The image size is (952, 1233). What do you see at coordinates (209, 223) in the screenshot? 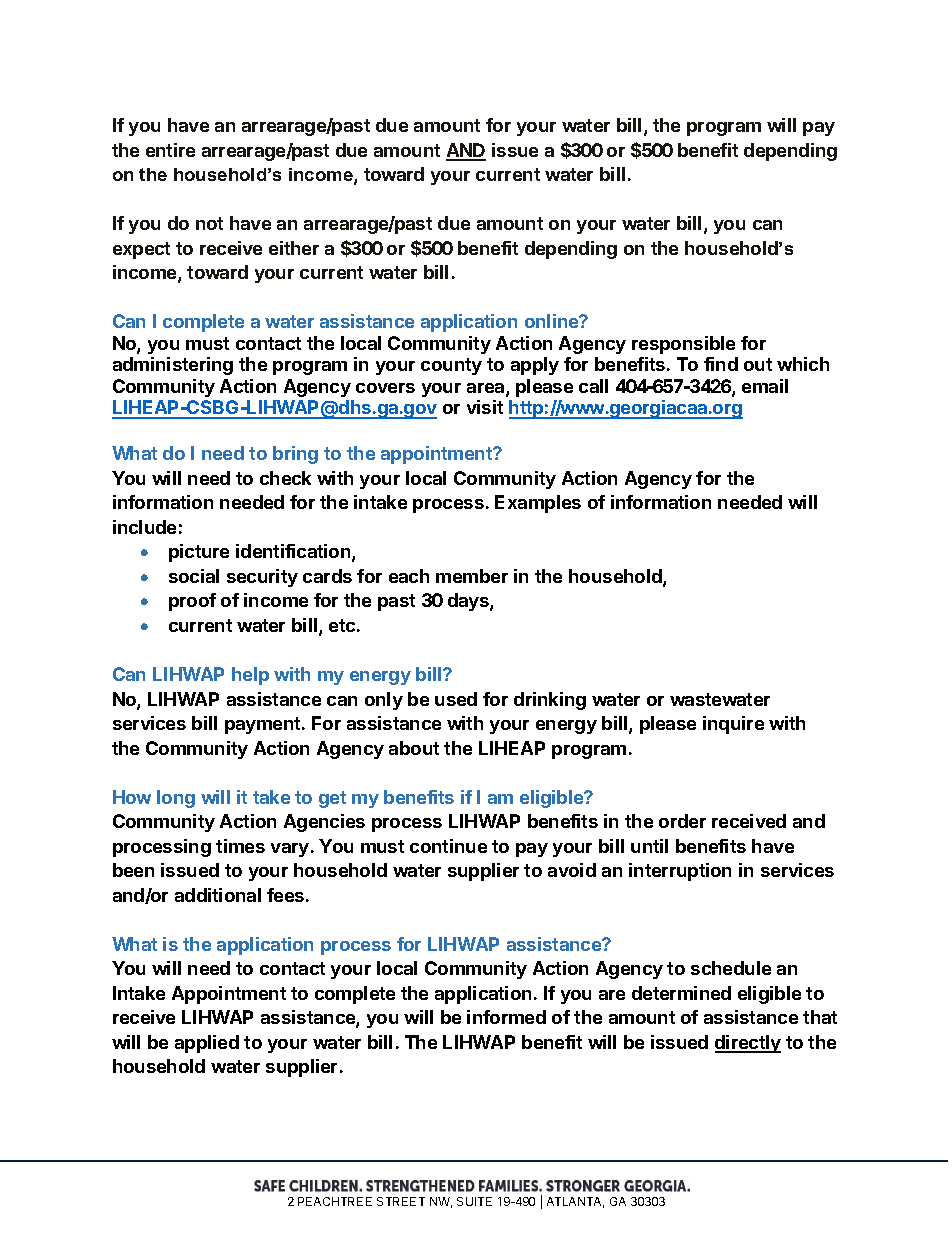
I see `not` at bounding box center [209, 223].
